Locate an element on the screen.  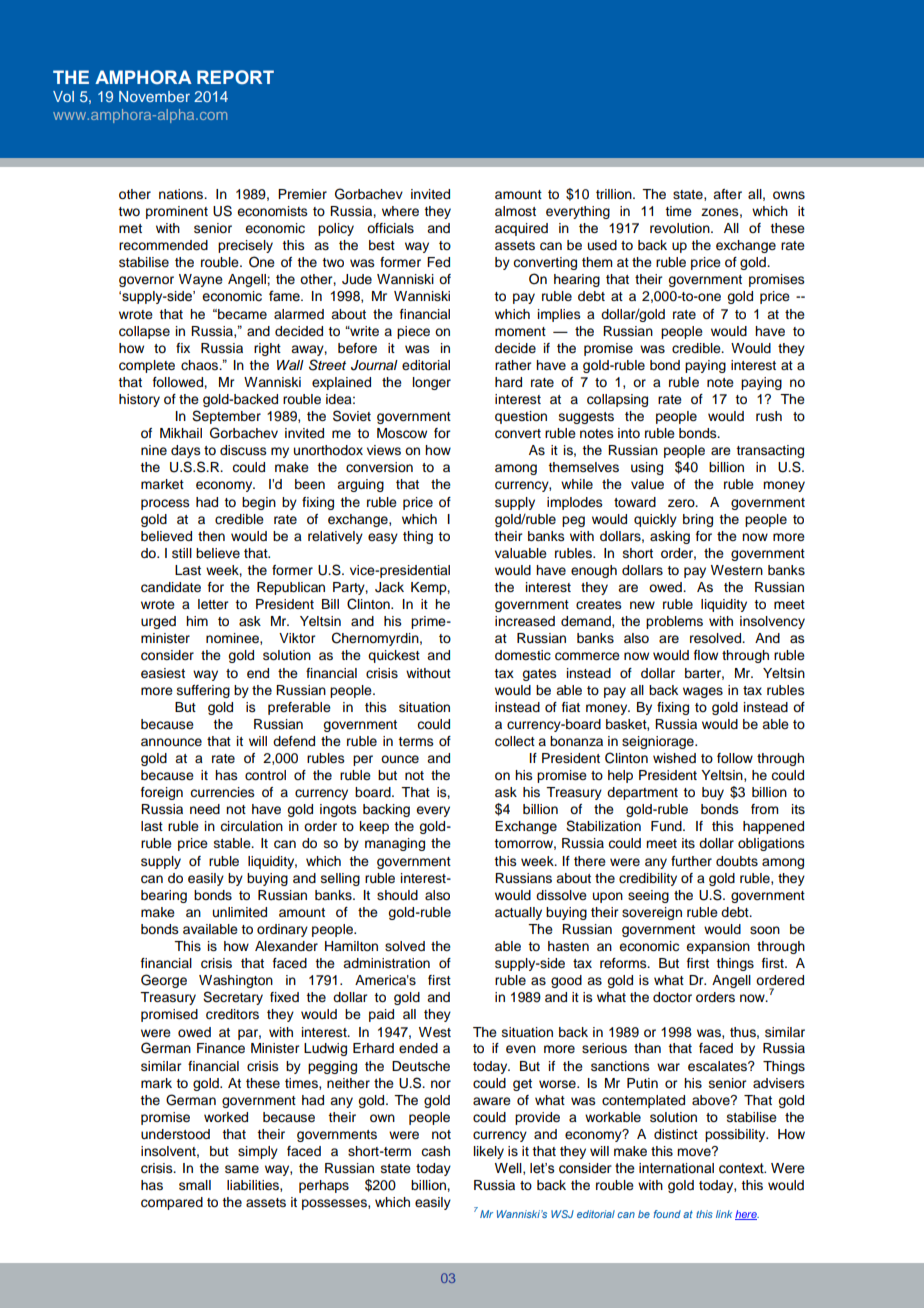
almost is located at coordinates (515, 211).
